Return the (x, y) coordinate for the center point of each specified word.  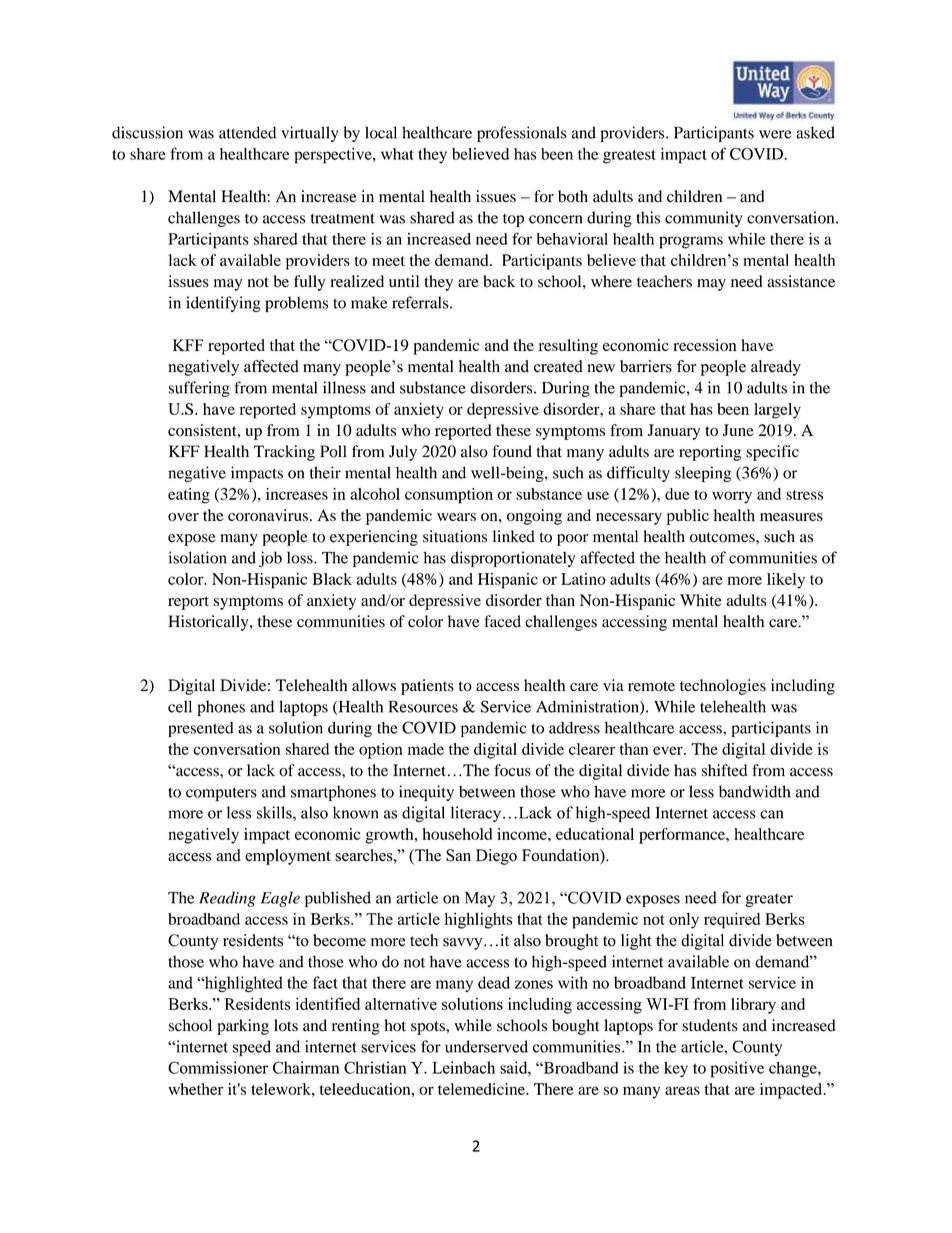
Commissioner (218, 1067)
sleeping (703, 474)
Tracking (284, 453)
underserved (486, 1046)
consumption (449, 496)
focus (512, 770)
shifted (724, 770)
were (775, 134)
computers (221, 794)
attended (247, 132)
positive (737, 1069)
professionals (522, 134)
